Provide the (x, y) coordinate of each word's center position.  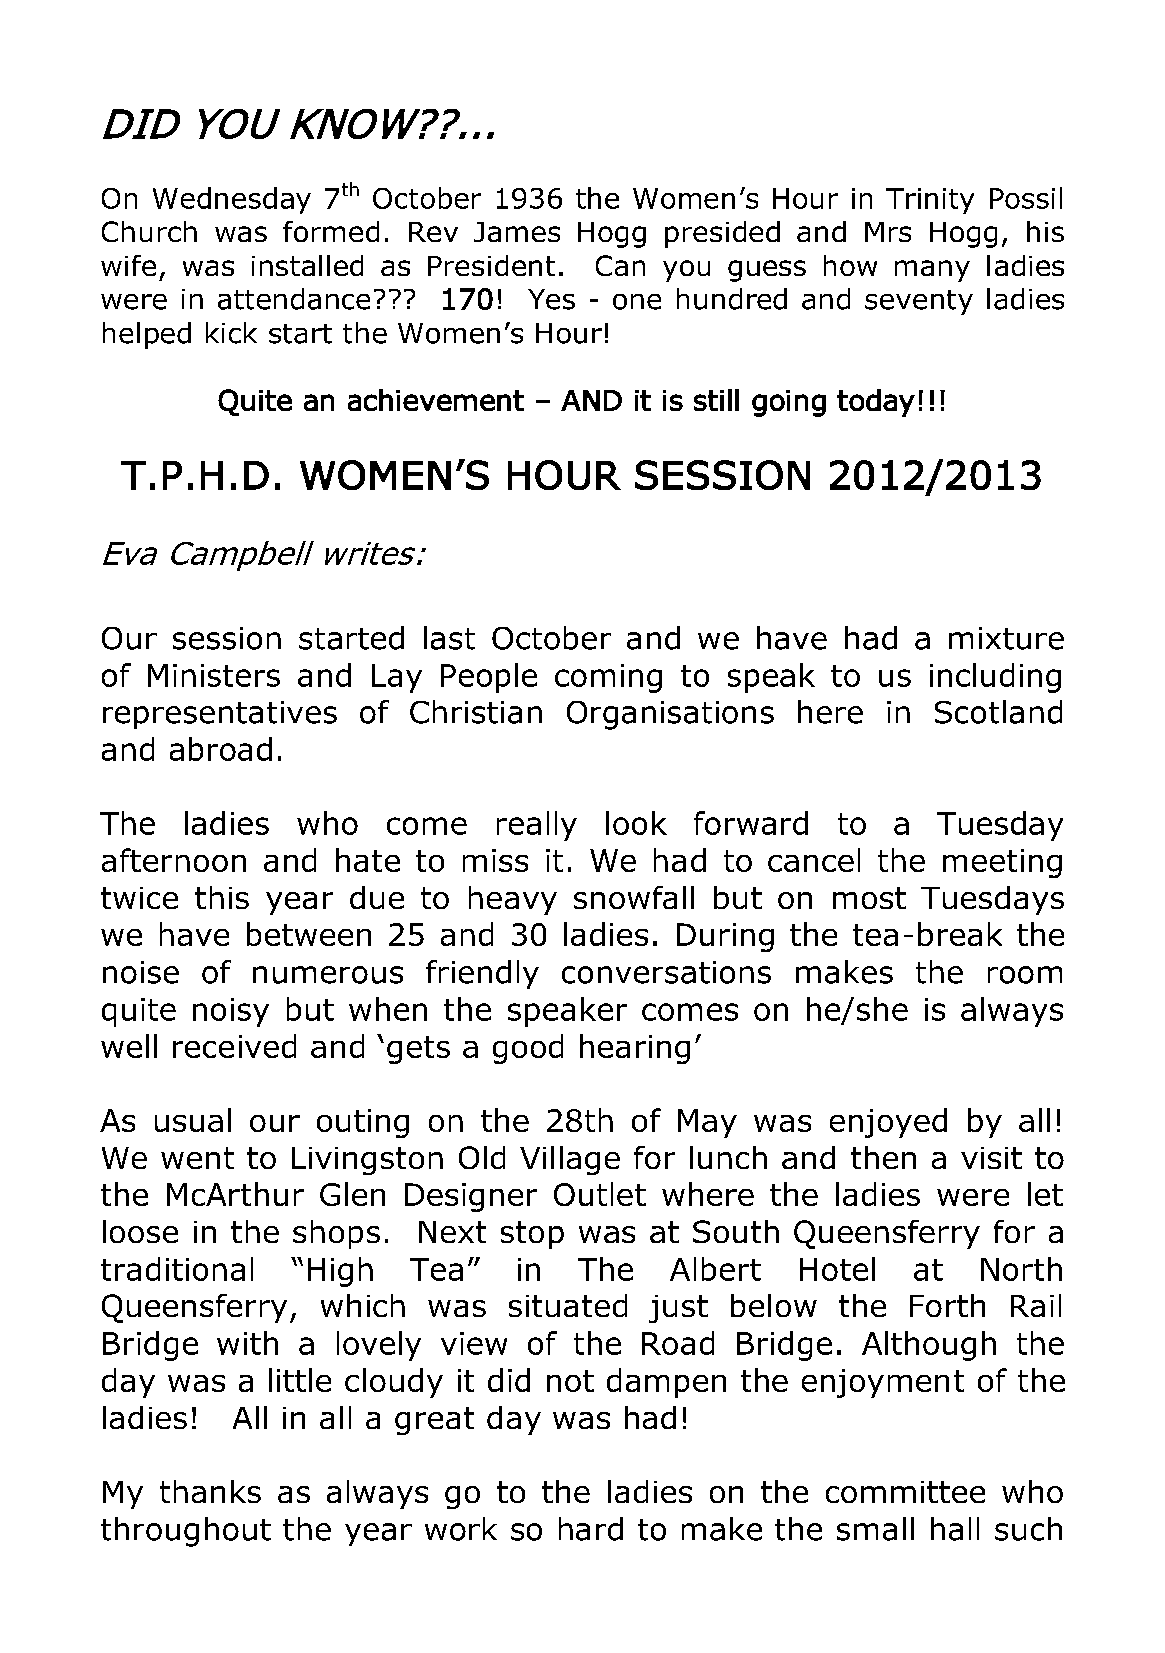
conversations (666, 972)
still (716, 400)
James (517, 232)
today (876, 403)
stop (532, 1235)
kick (231, 333)
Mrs (888, 232)
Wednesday (232, 200)
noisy (231, 1012)
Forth (947, 1305)
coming (608, 678)
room (1025, 975)
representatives (220, 715)
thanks (210, 1491)
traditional (177, 1269)
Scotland (998, 712)
